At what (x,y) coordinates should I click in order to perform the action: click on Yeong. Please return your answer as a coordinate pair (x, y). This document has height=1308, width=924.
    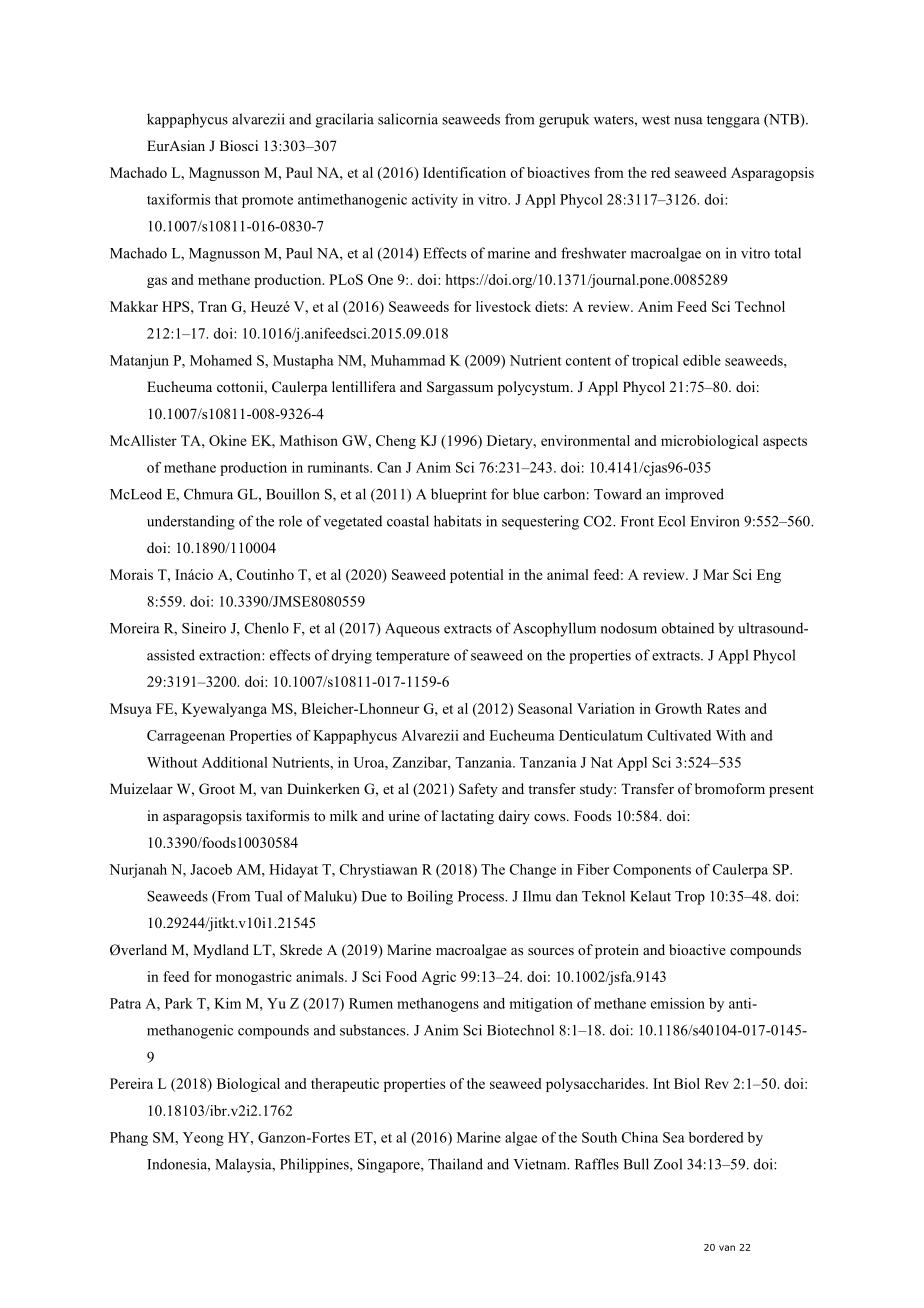
    Looking at the image, I should click on (203, 1139).
